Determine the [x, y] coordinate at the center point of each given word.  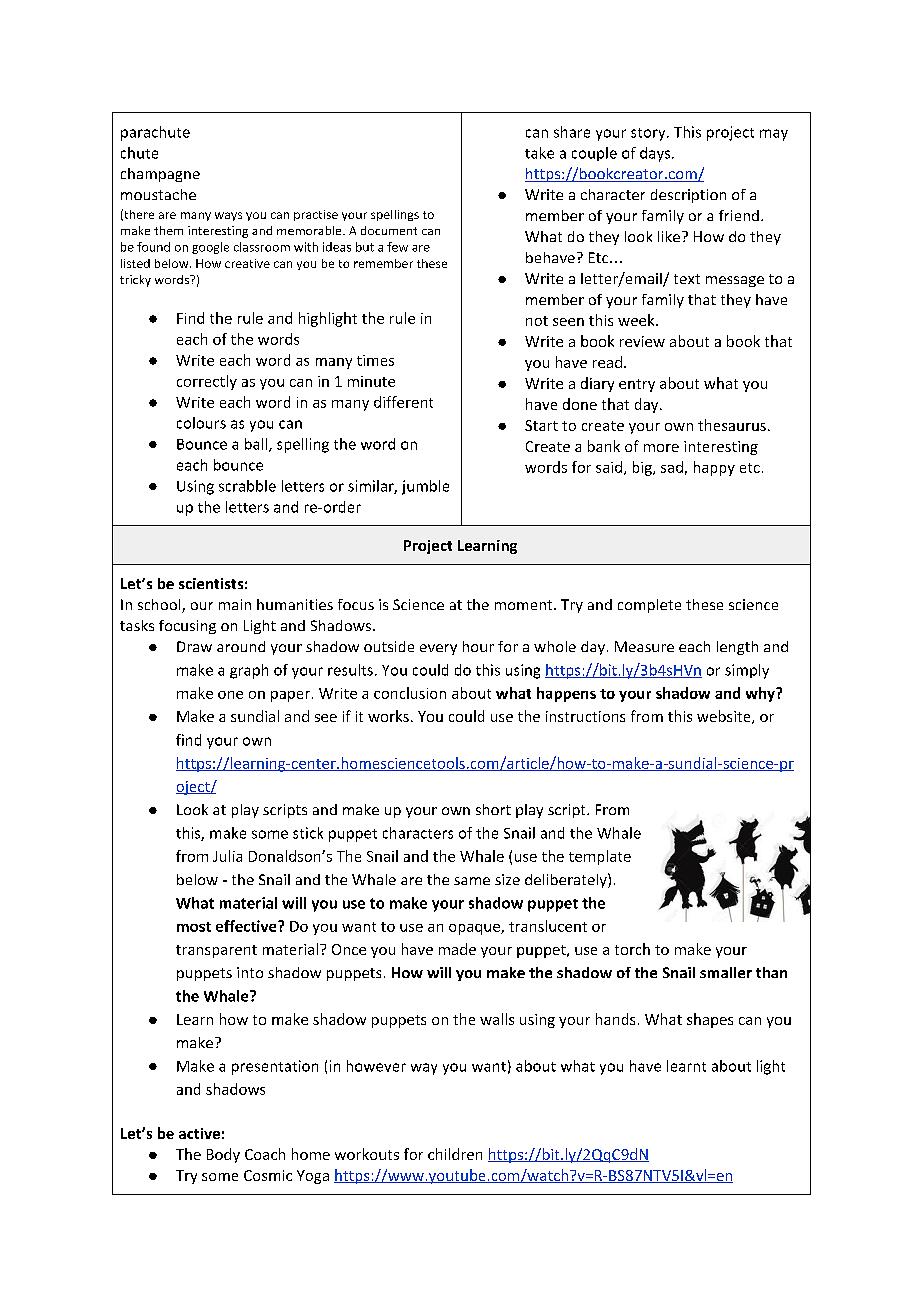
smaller [726, 972]
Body [223, 1155]
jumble [425, 487]
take [539, 153]
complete [649, 606]
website [725, 717]
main [235, 604]
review [642, 341]
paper [290, 696]
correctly [207, 382]
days [656, 154]
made [457, 949]
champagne [160, 175]
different [403, 402]
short [493, 809]
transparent [216, 951]
